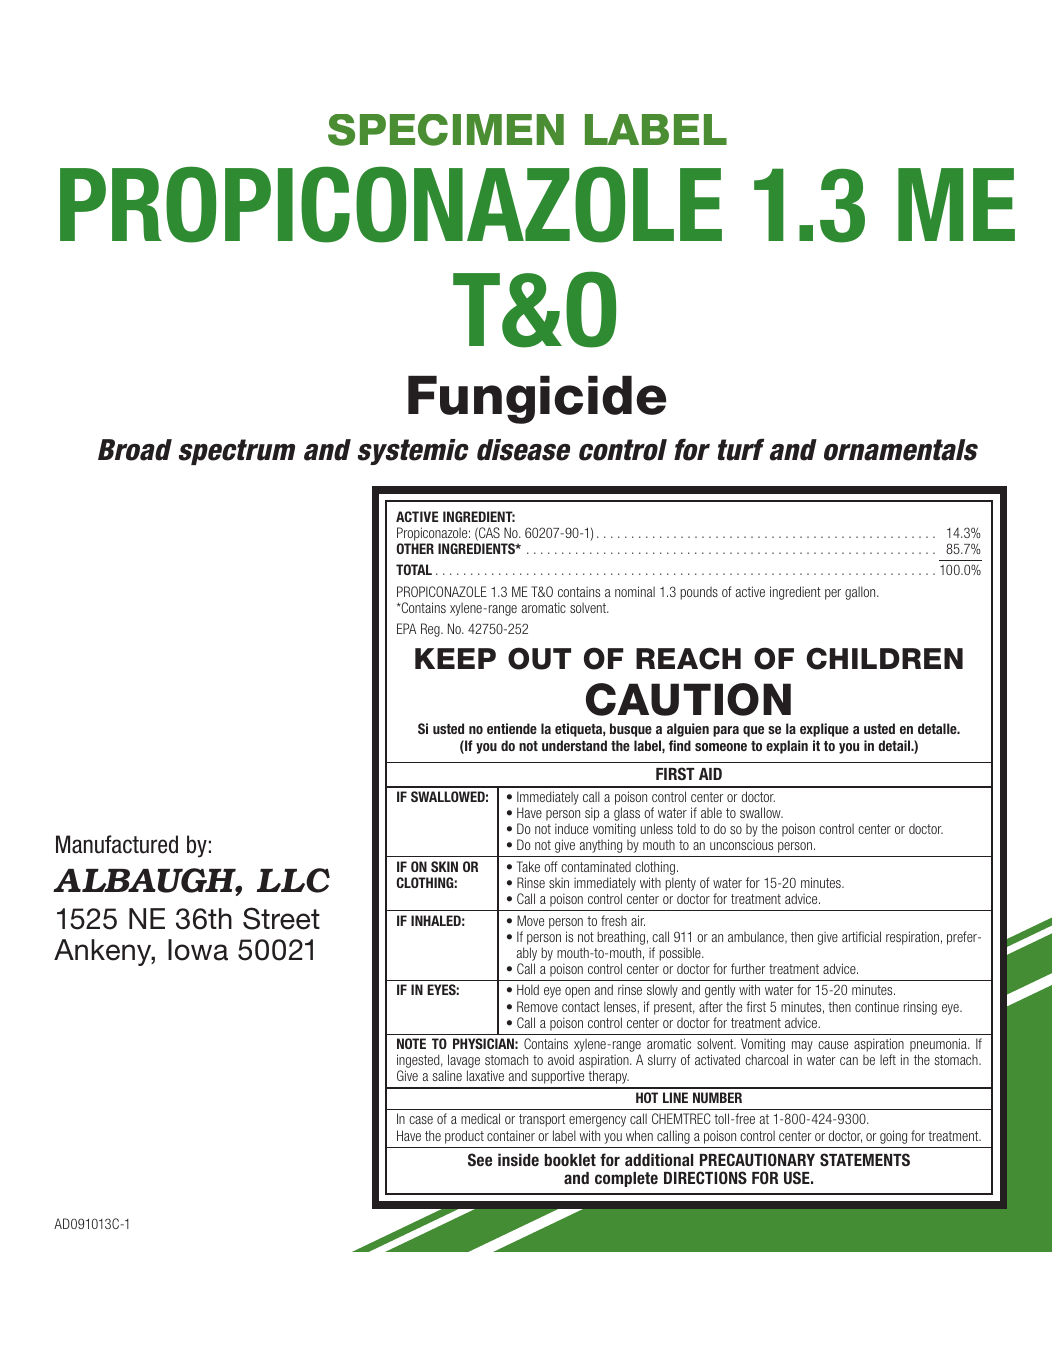  What do you see at coordinates (787, 747) in the image?
I see `explain` at bounding box center [787, 747].
